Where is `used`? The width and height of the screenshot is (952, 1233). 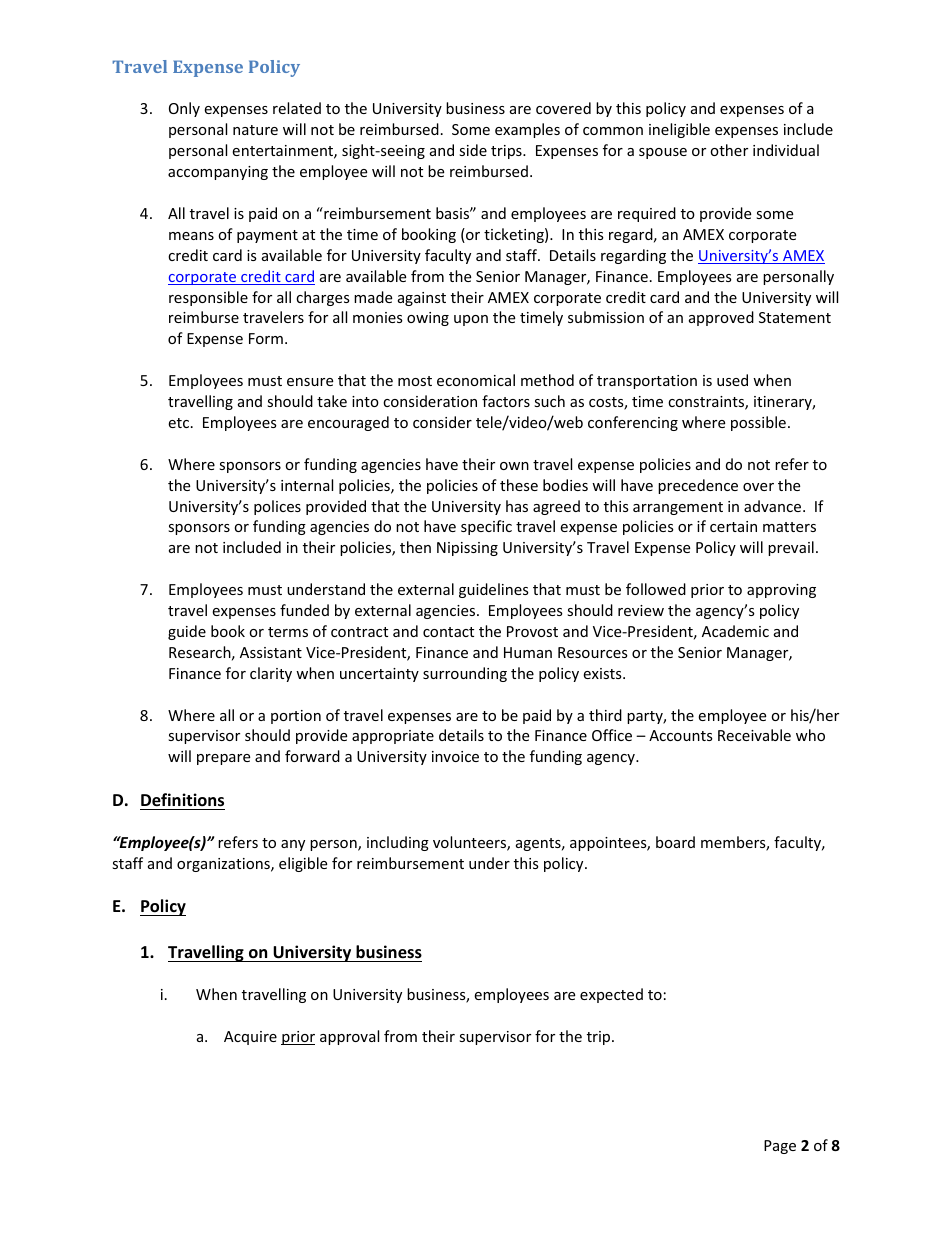 used is located at coordinates (732, 380).
